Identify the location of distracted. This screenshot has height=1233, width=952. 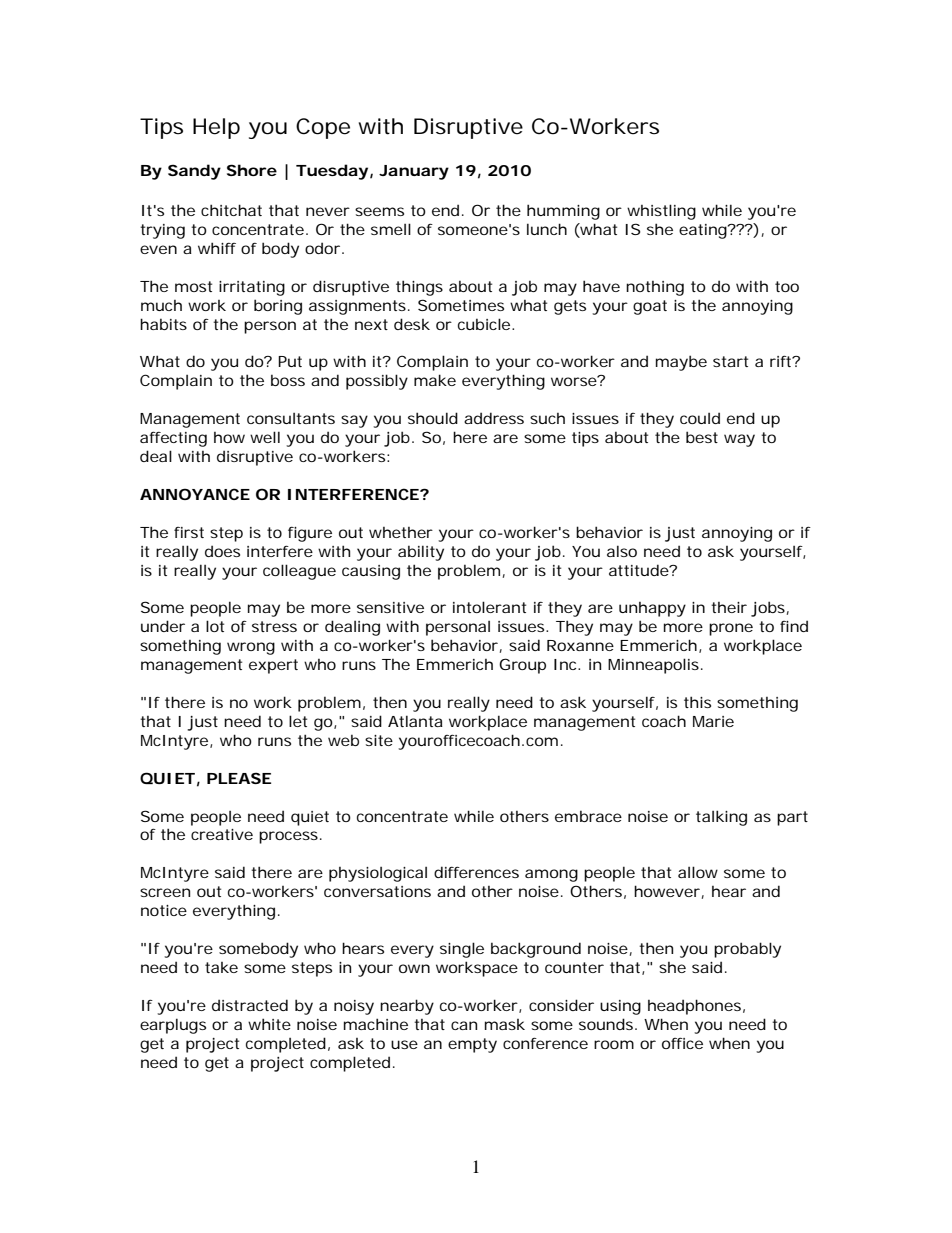
(250, 1005).
